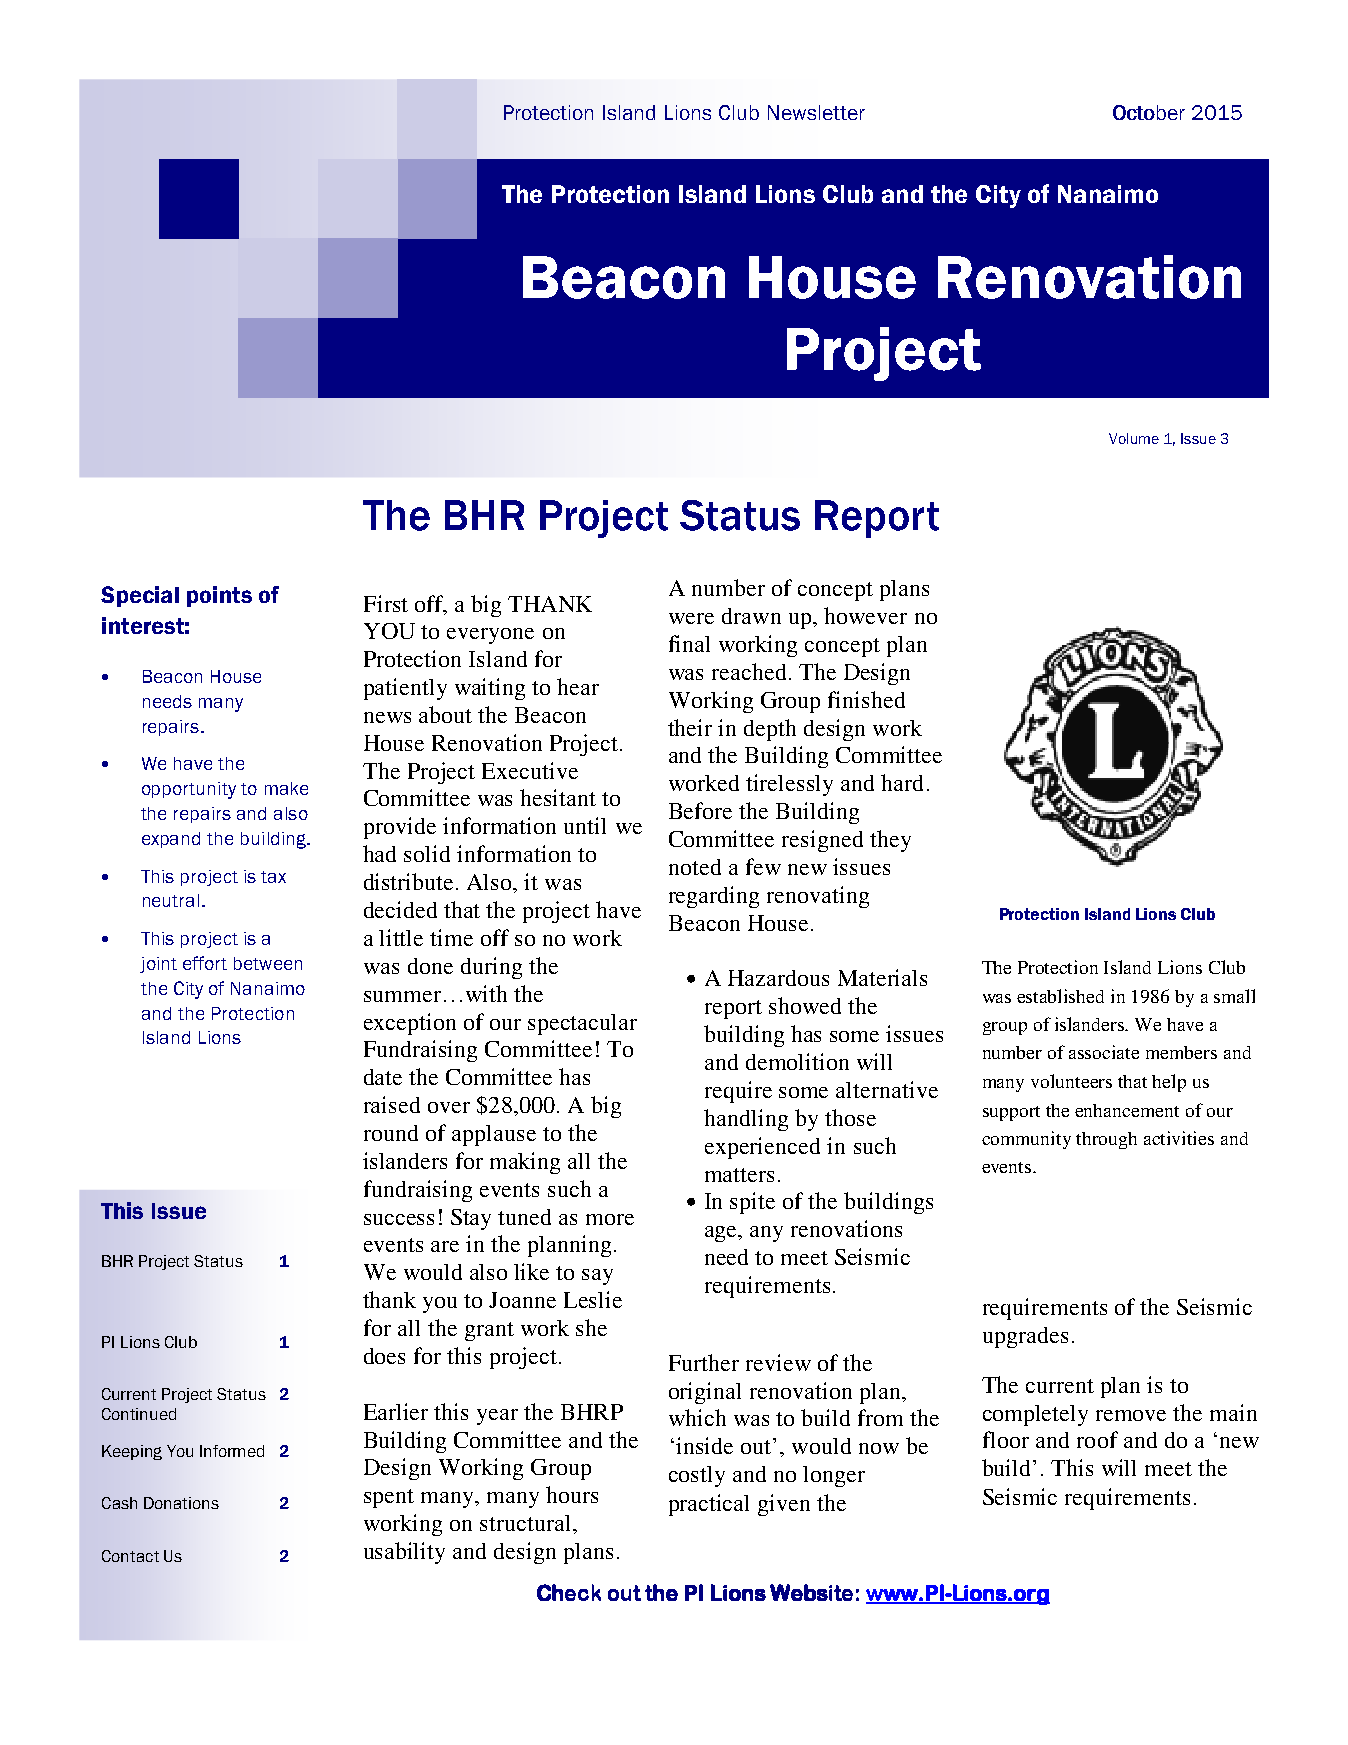 The height and width of the page is (1745, 1348). What do you see at coordinates (219, 596) in the page?
I see `points` at bounding box center [219, 596].
